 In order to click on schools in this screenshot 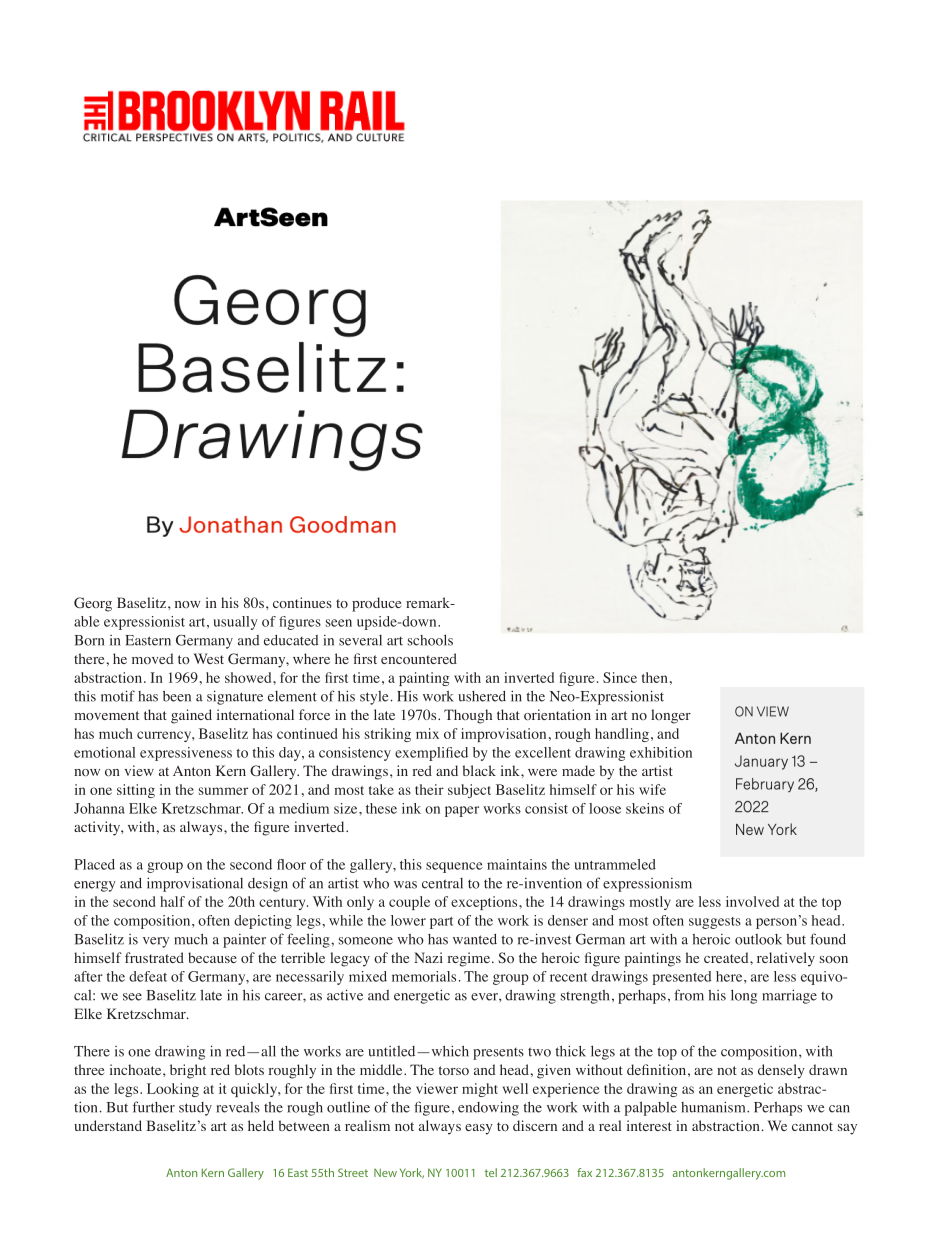, I will do `click(430, 640)`.
